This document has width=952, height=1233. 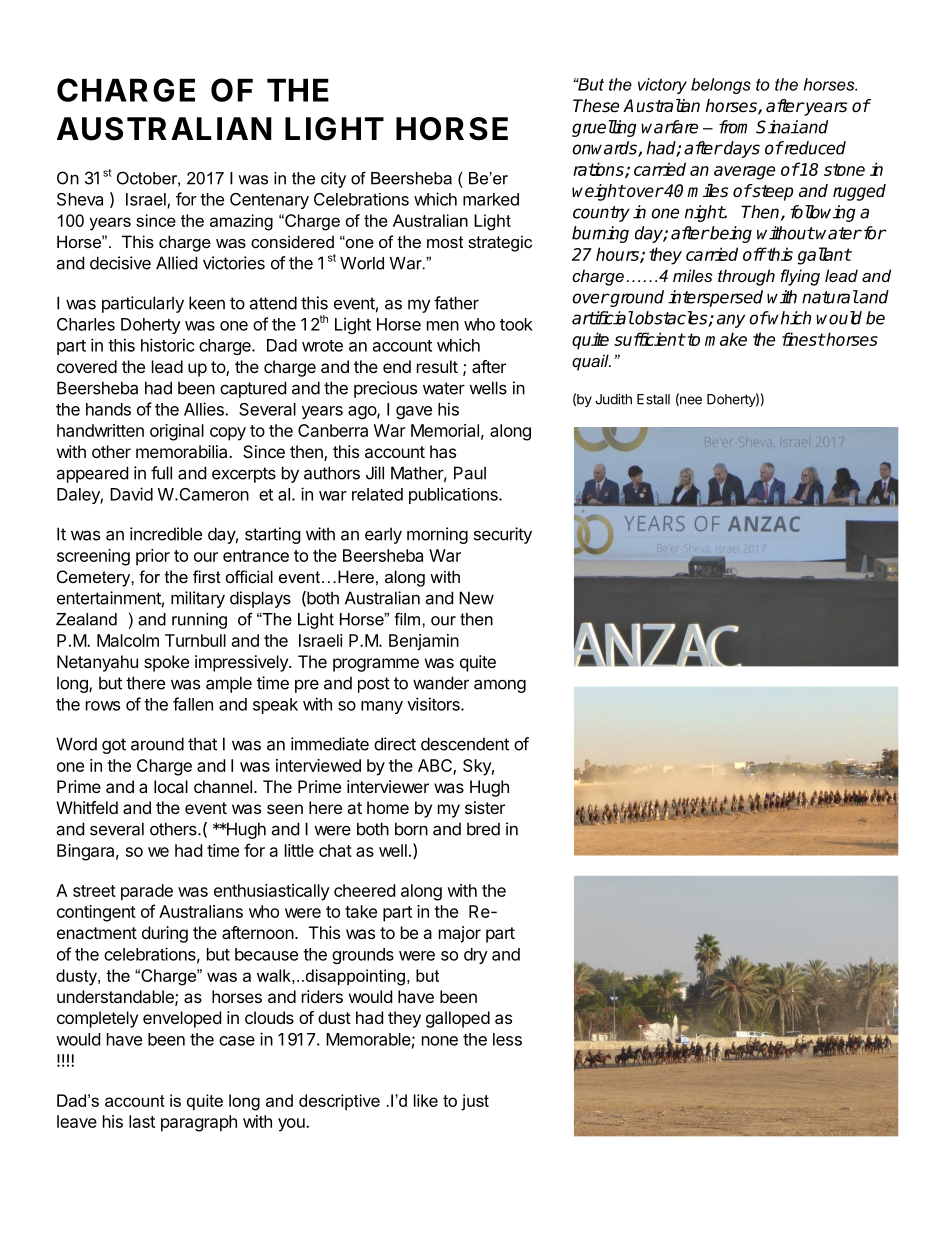 What do you see at coordinates (475, 1102) in the document?
I see `just` at bounding box center [475, 1102].
